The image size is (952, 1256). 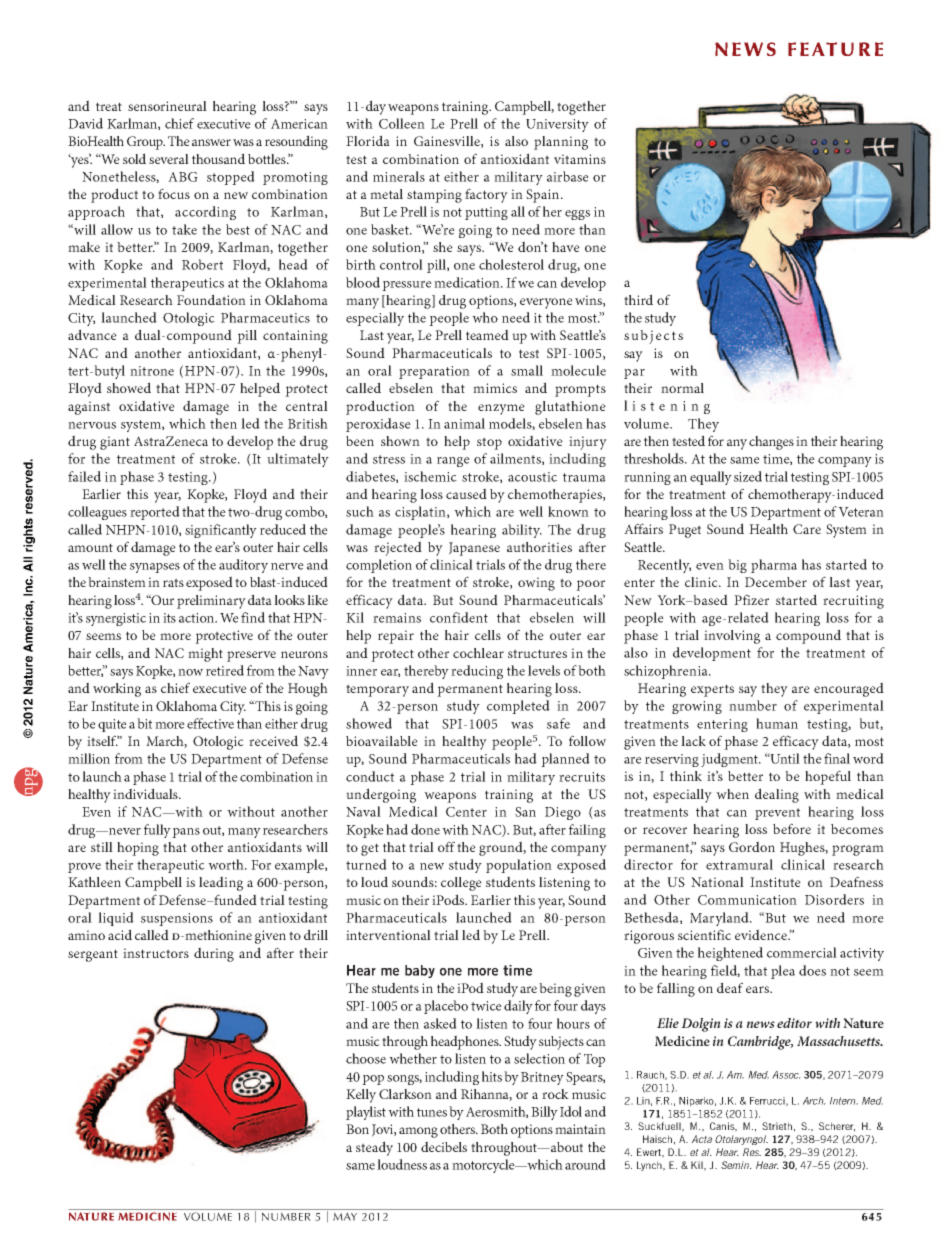 I want to click on Colleen, so click(x=402, y=123).
